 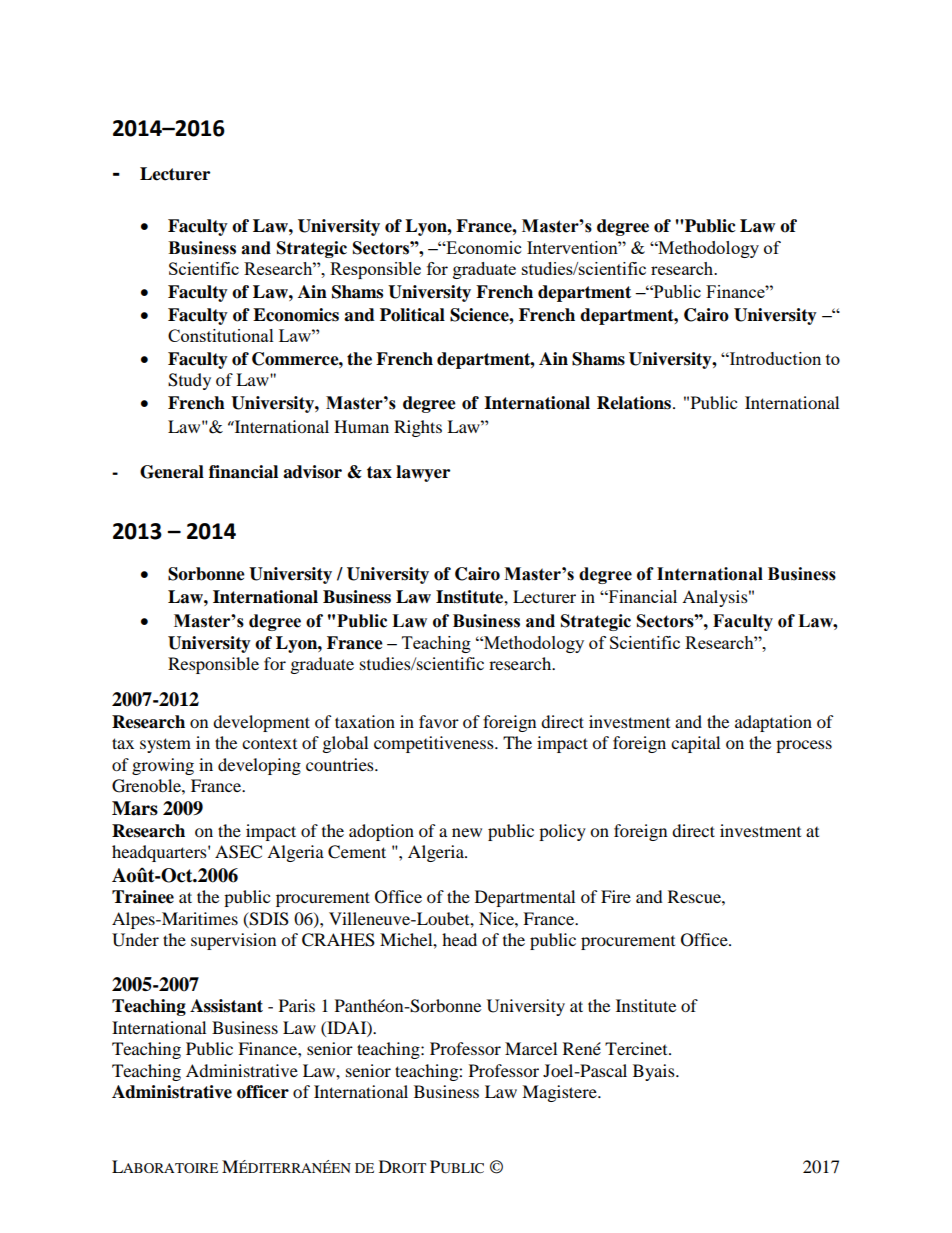 I want to click on Fire, so click(x=616, y=896).
